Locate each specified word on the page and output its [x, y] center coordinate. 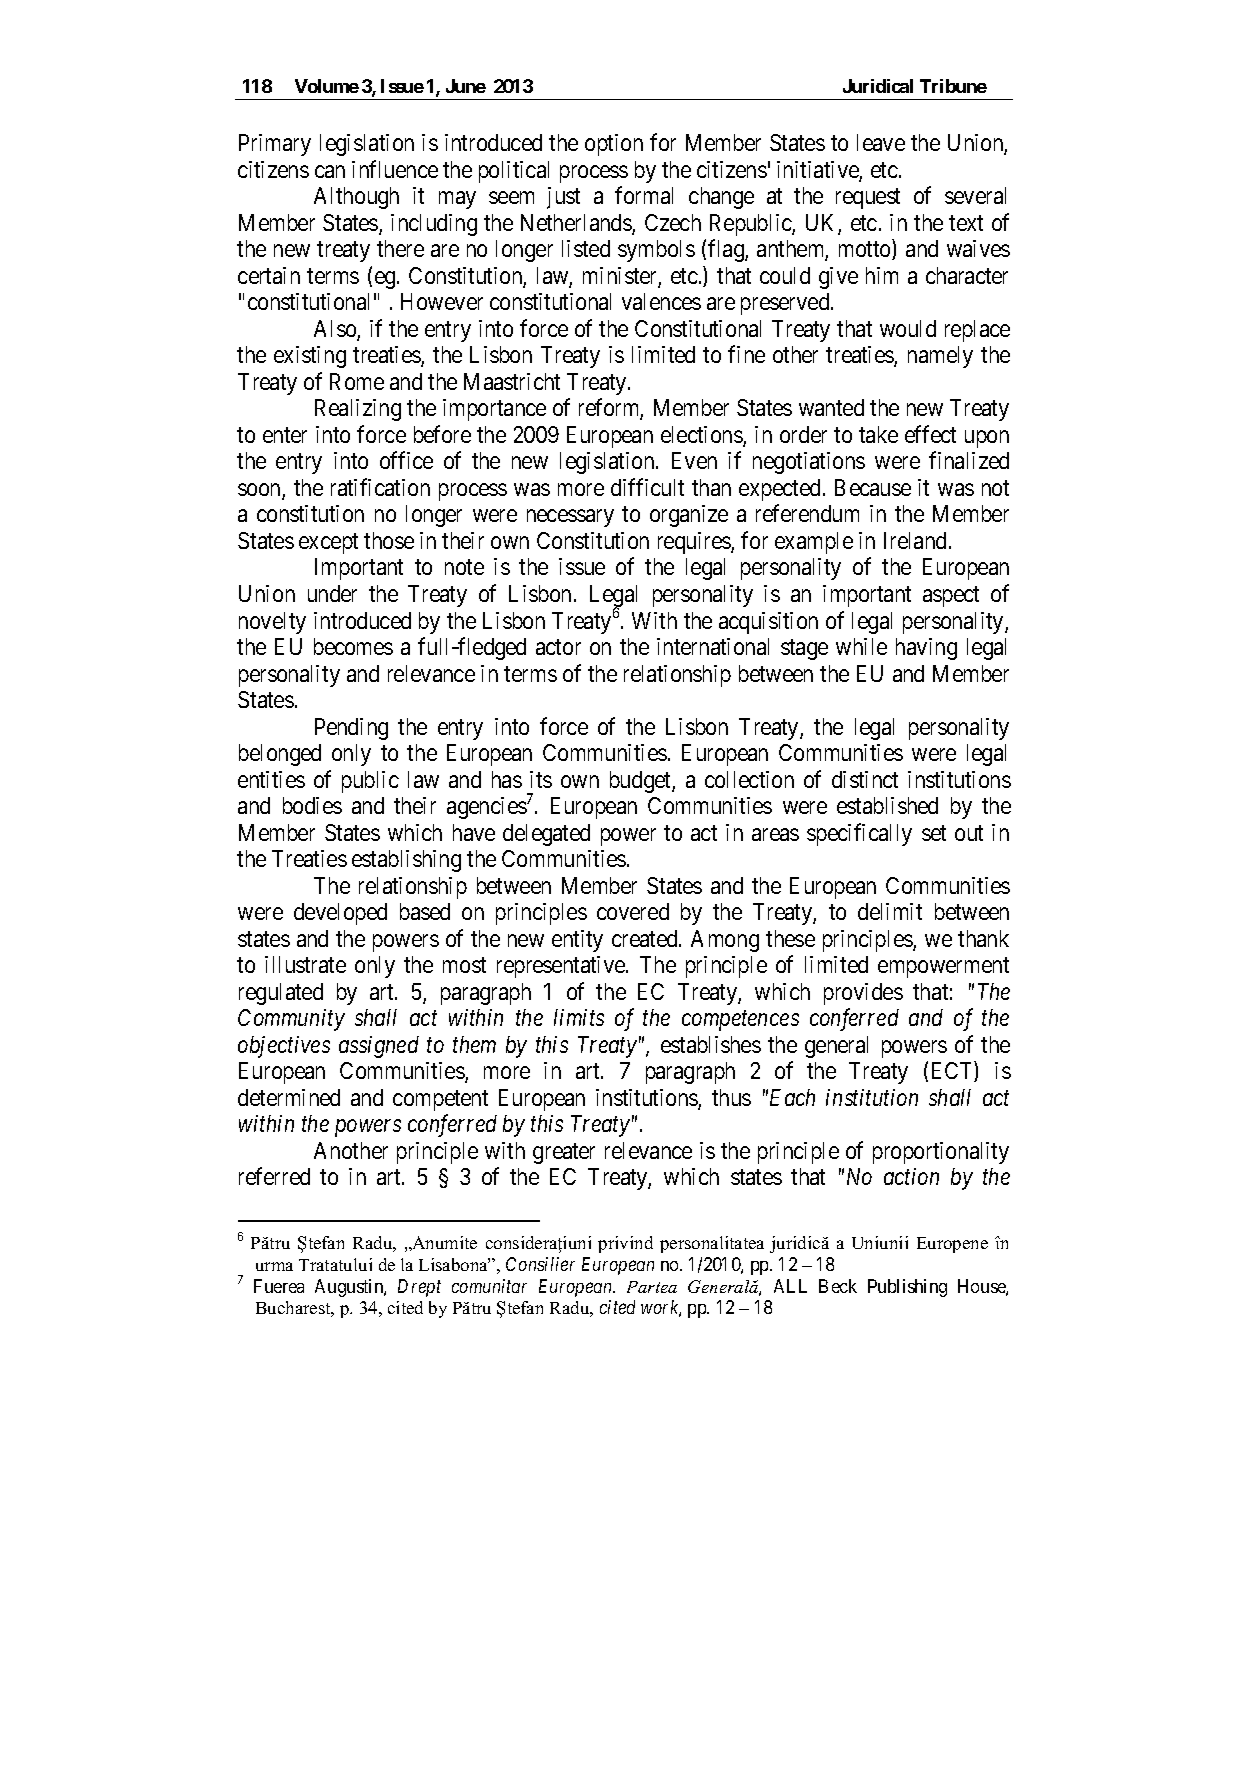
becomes [353, 646]
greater [564, 1154]
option [614, 145]
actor [558, 647]
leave [881, 142]
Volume [327, 86]
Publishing [907, 1288]
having [926, 649]
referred [274, 1176]
